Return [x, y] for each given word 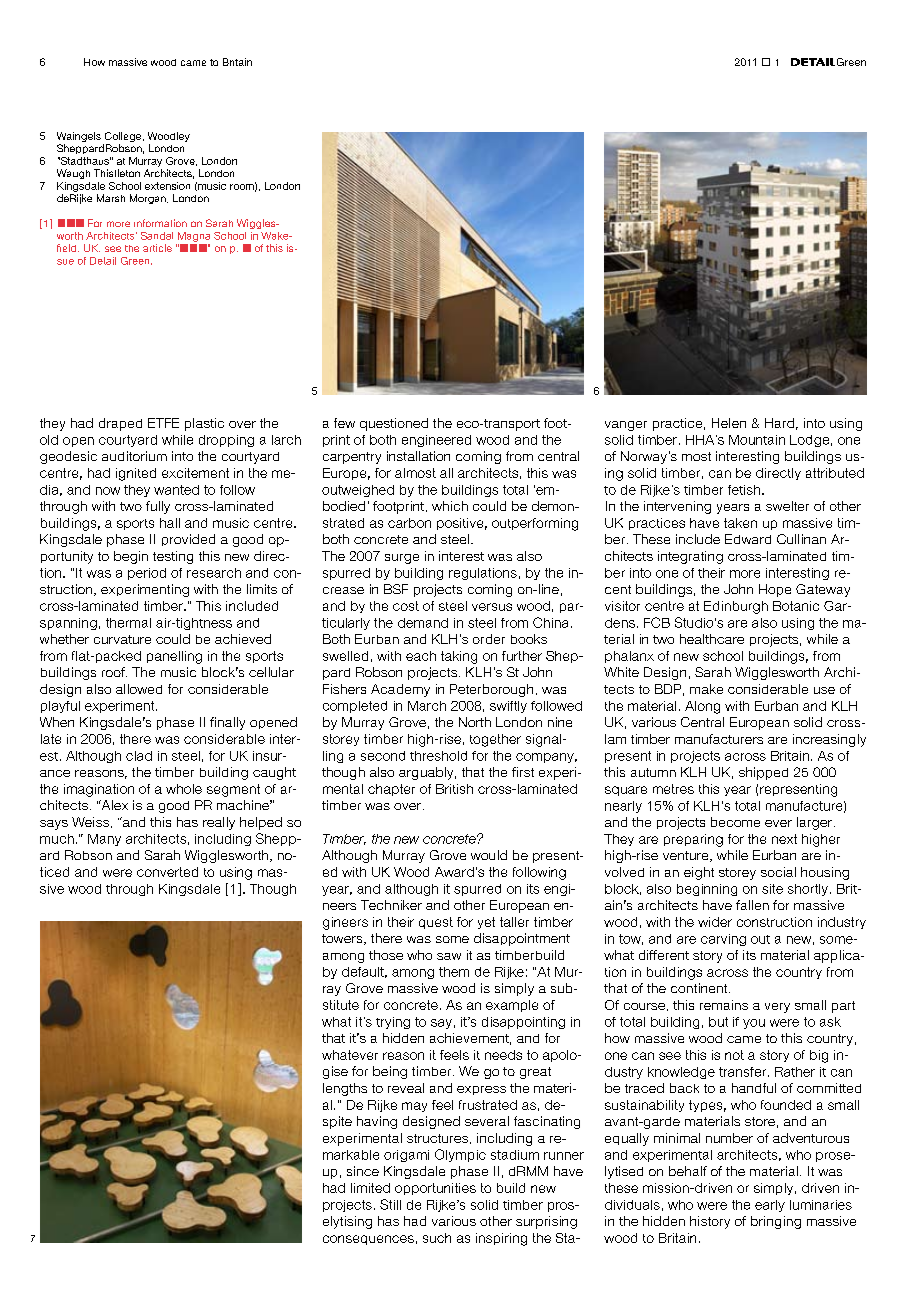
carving [723, 940]
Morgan [149, 199]
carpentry [352, 458]
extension [167, 186]
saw [449, 956]
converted [167, 872]
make [706, 689]
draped [120, 424]
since [363, 1171]
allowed [139, 689]
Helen [729, 423]
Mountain [757, 440]
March [427, 706]
